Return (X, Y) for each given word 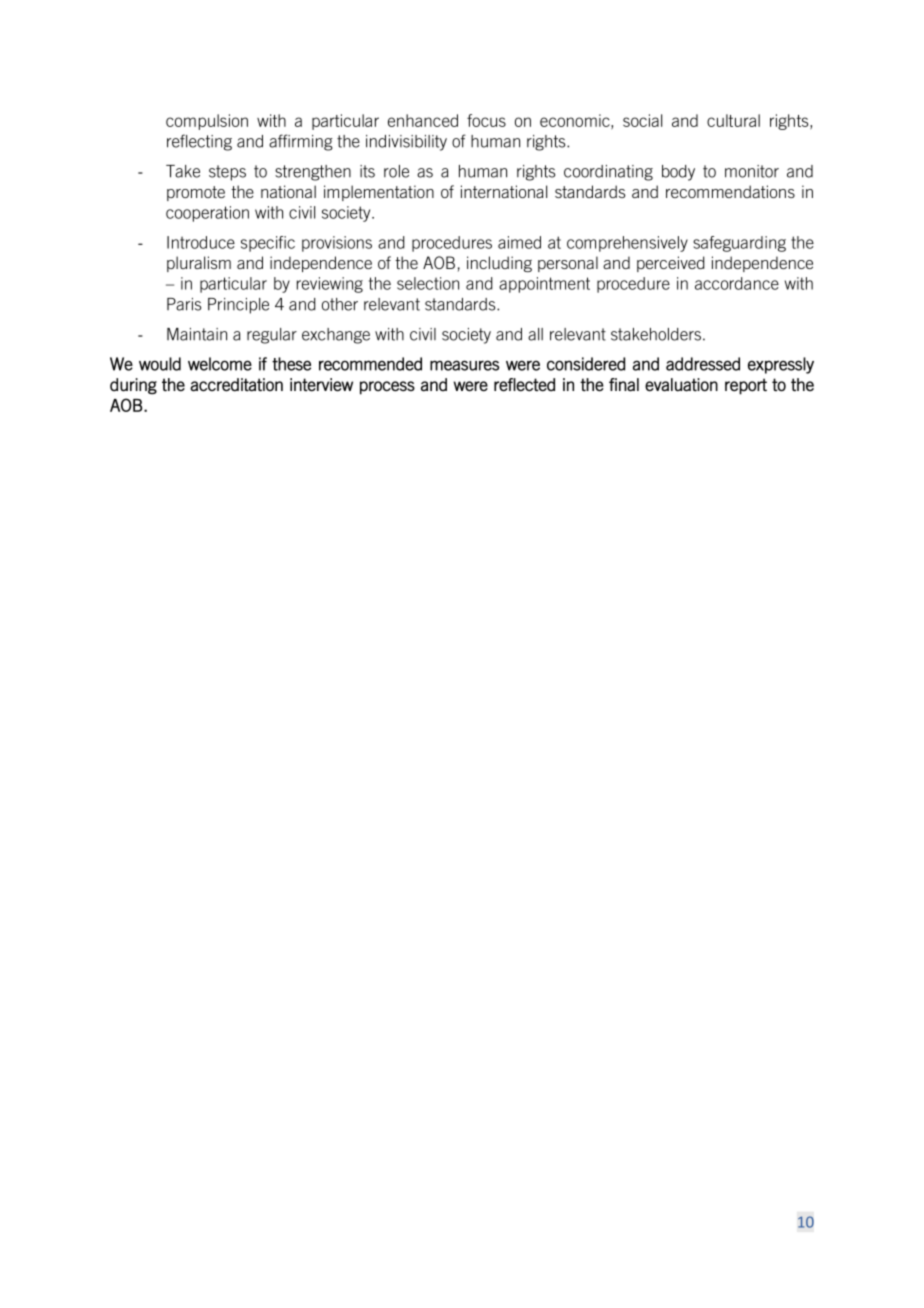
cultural (733, 120)
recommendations (730, 191)
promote (196, 193)
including (499, 264)
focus (486, 120)
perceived (671, 264)
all (535, 334)
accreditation (236, 385)
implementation (379, 193)
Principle (238, 306)
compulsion (207, 122)
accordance (737, 283)
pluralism (199, 264)
